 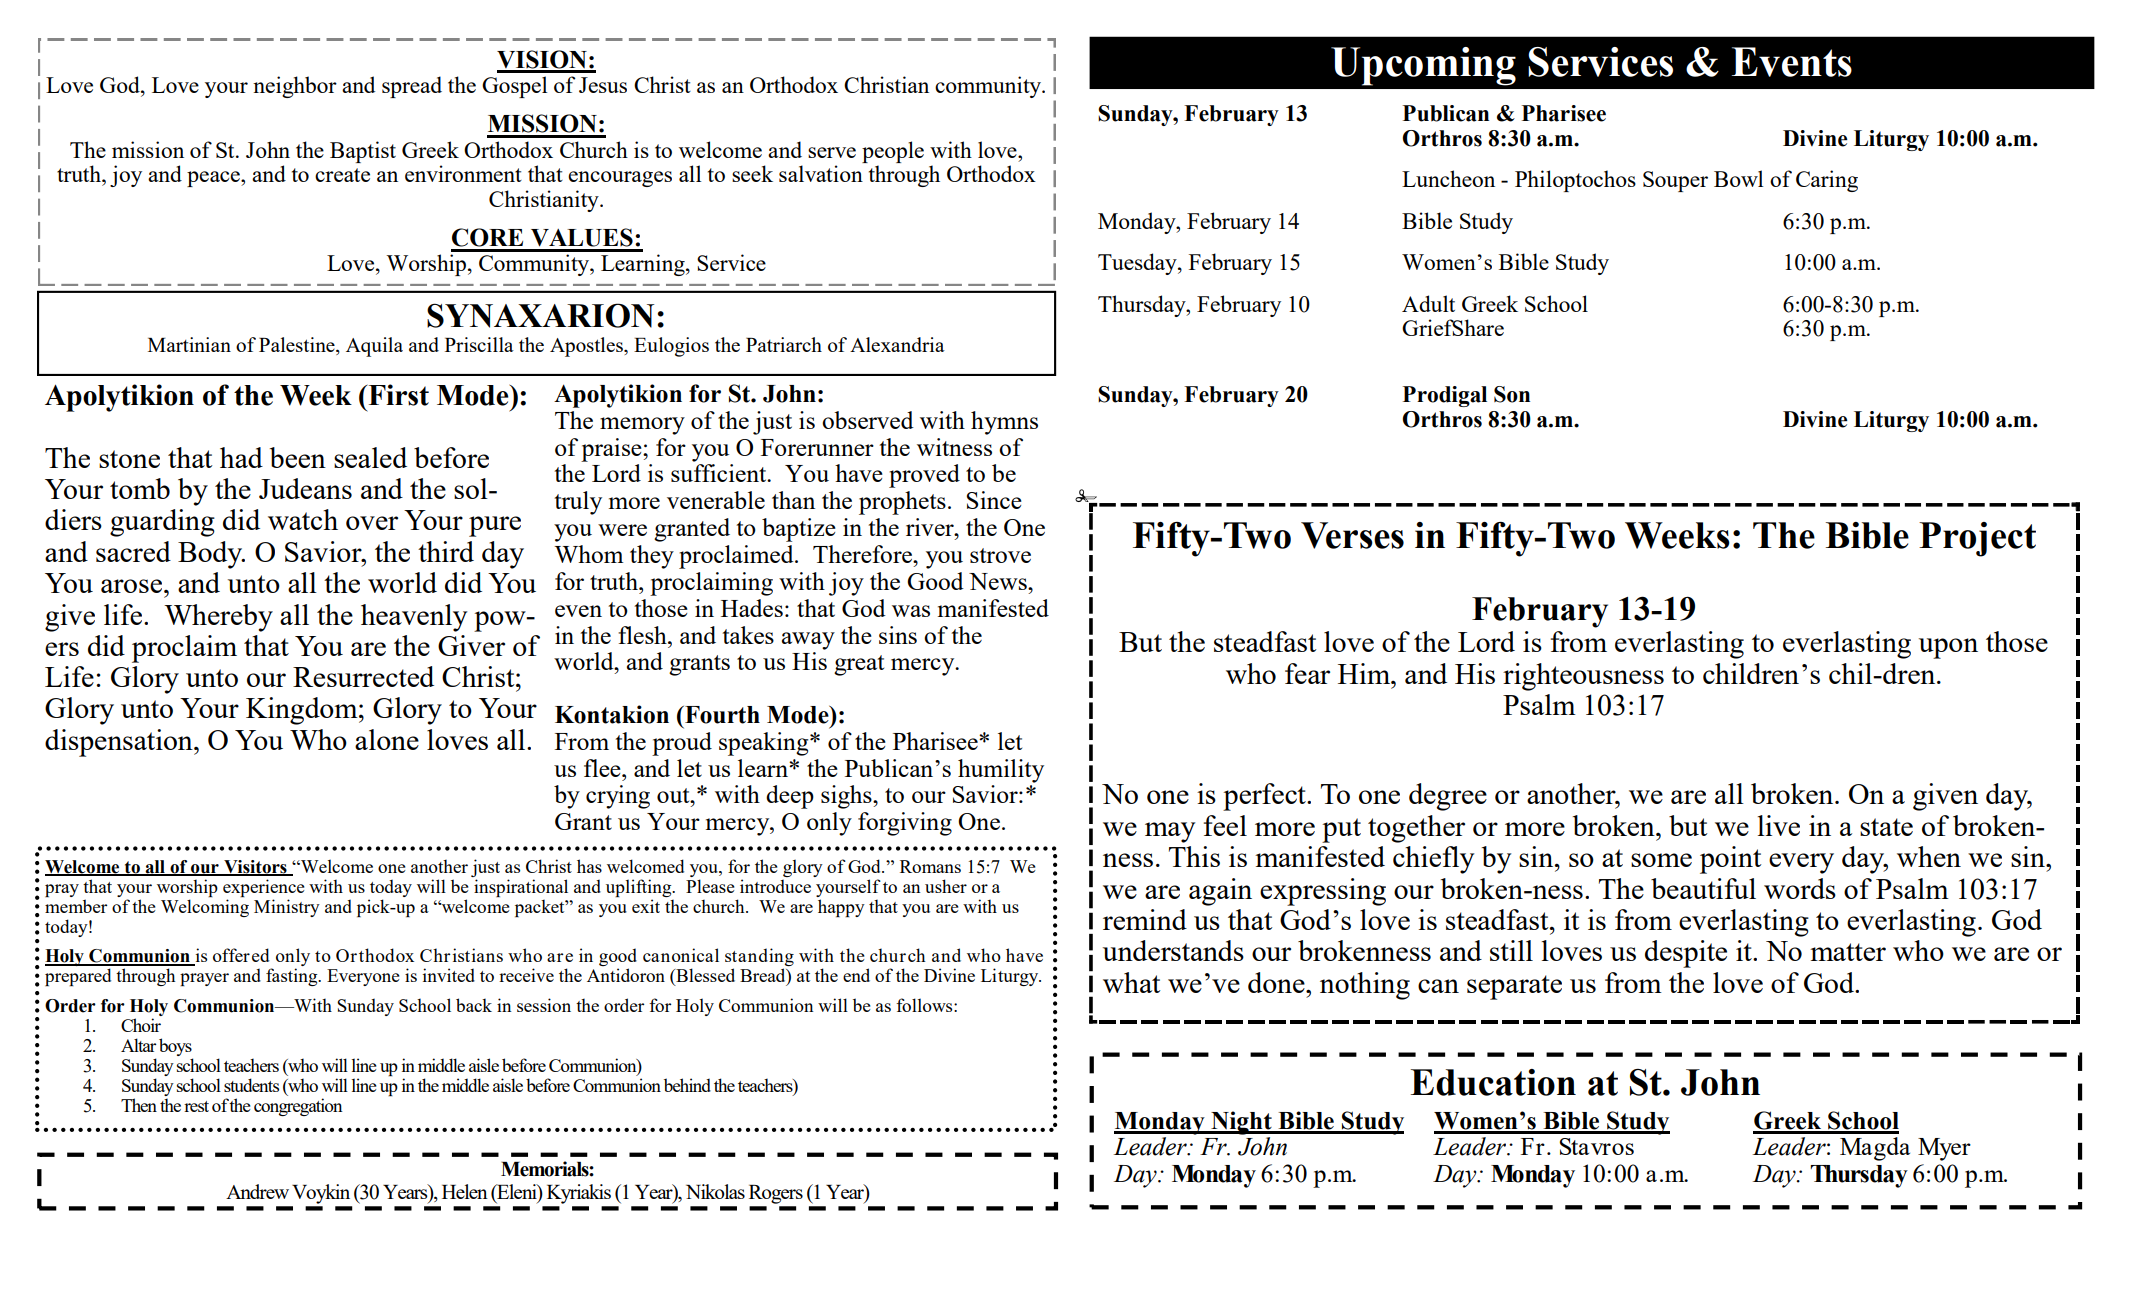 What do you see at coordinates (897, 344) in the screenshot?
I see `Alexandria` at bounding box center [897, 344].
